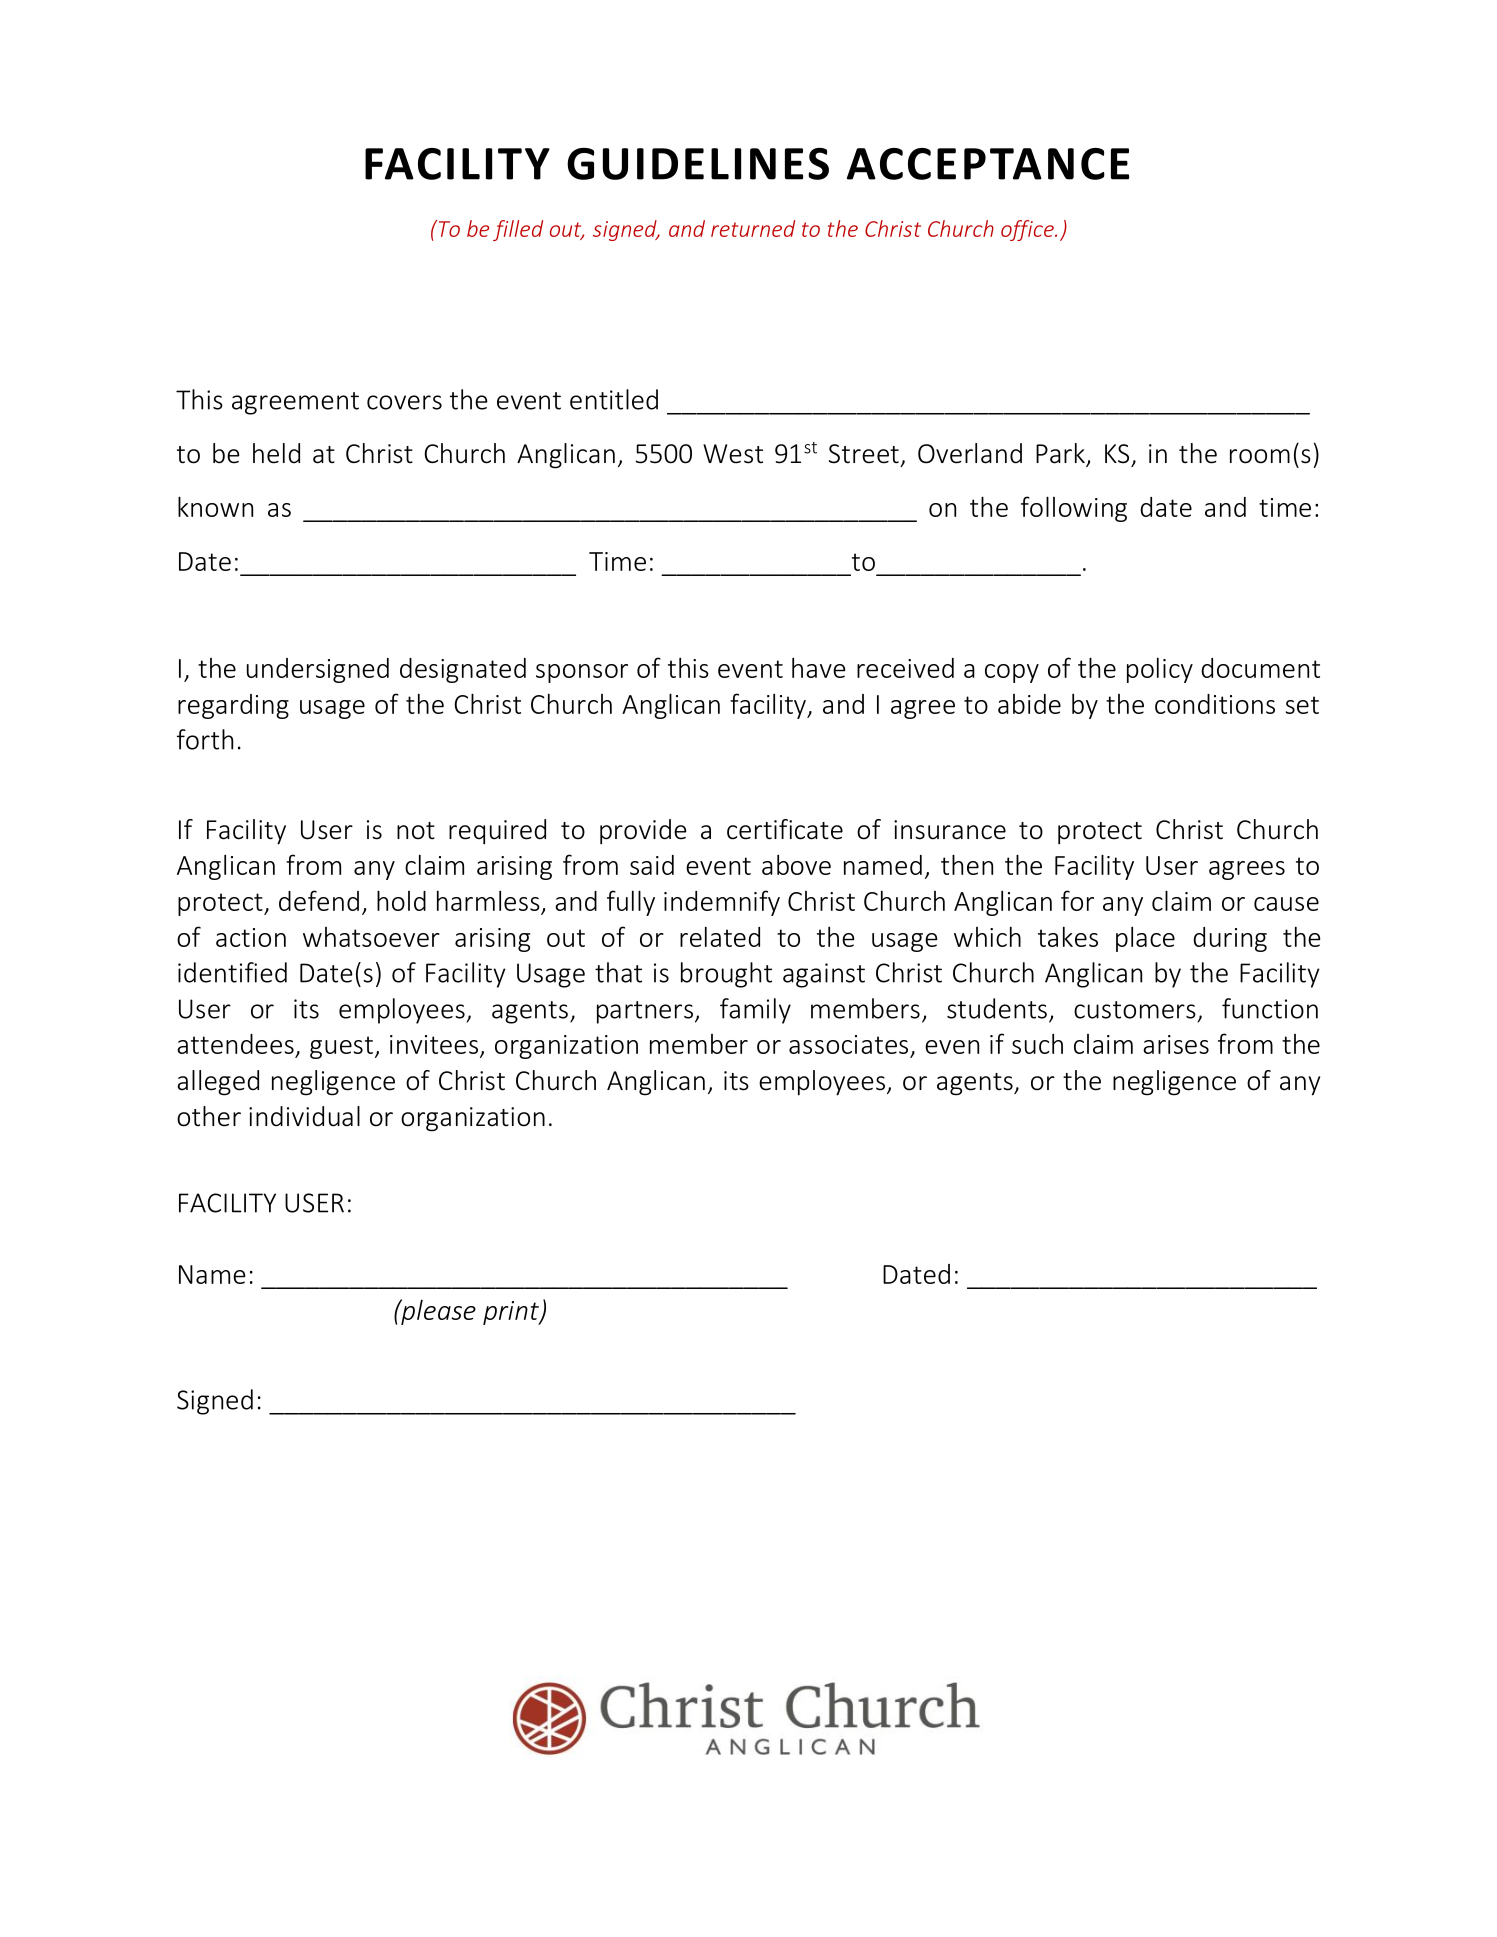 The image size is (1497, 1937). I want to click on guest, so click(341, 1047).
